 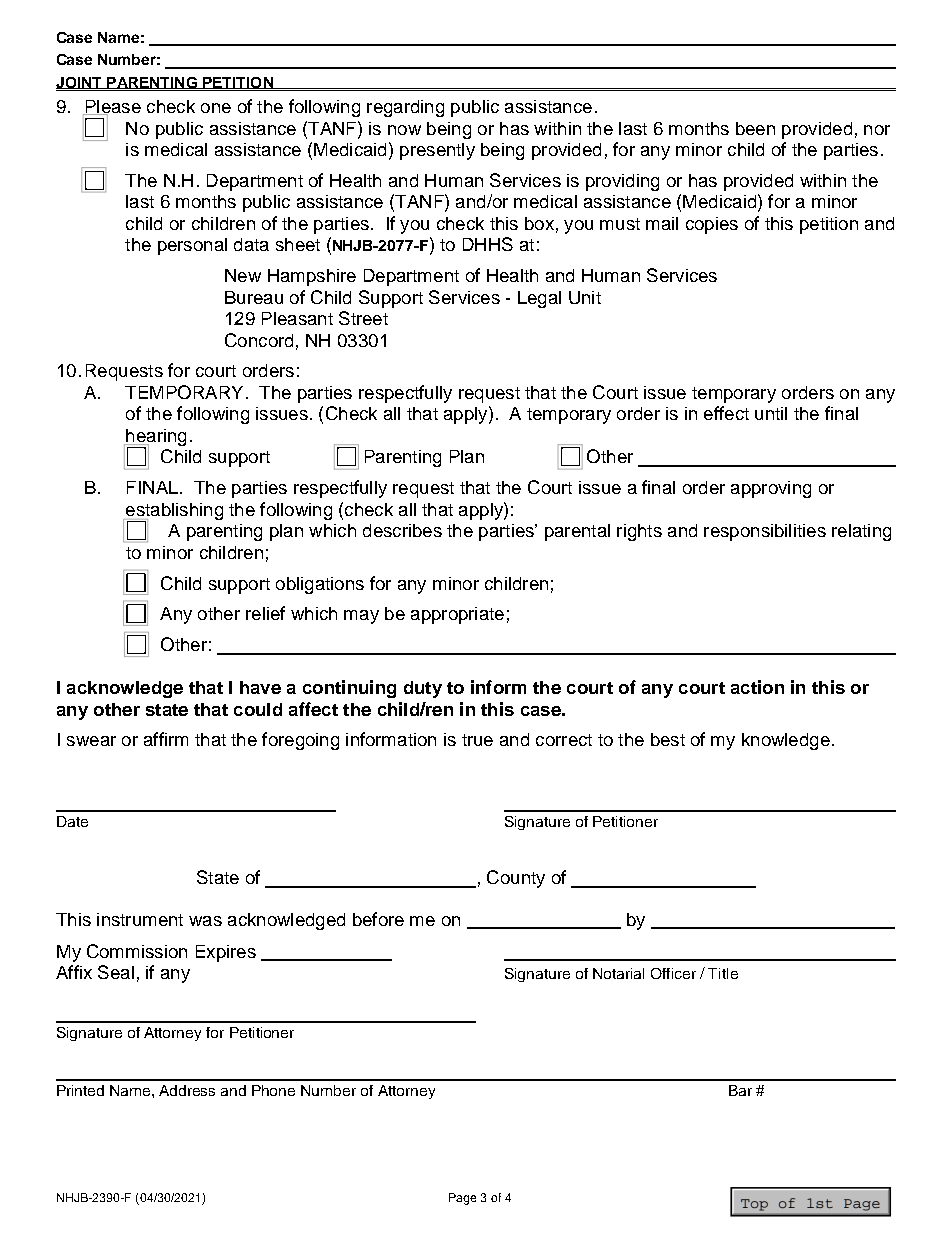 I want to click on been, so click(x=755, y=128).
